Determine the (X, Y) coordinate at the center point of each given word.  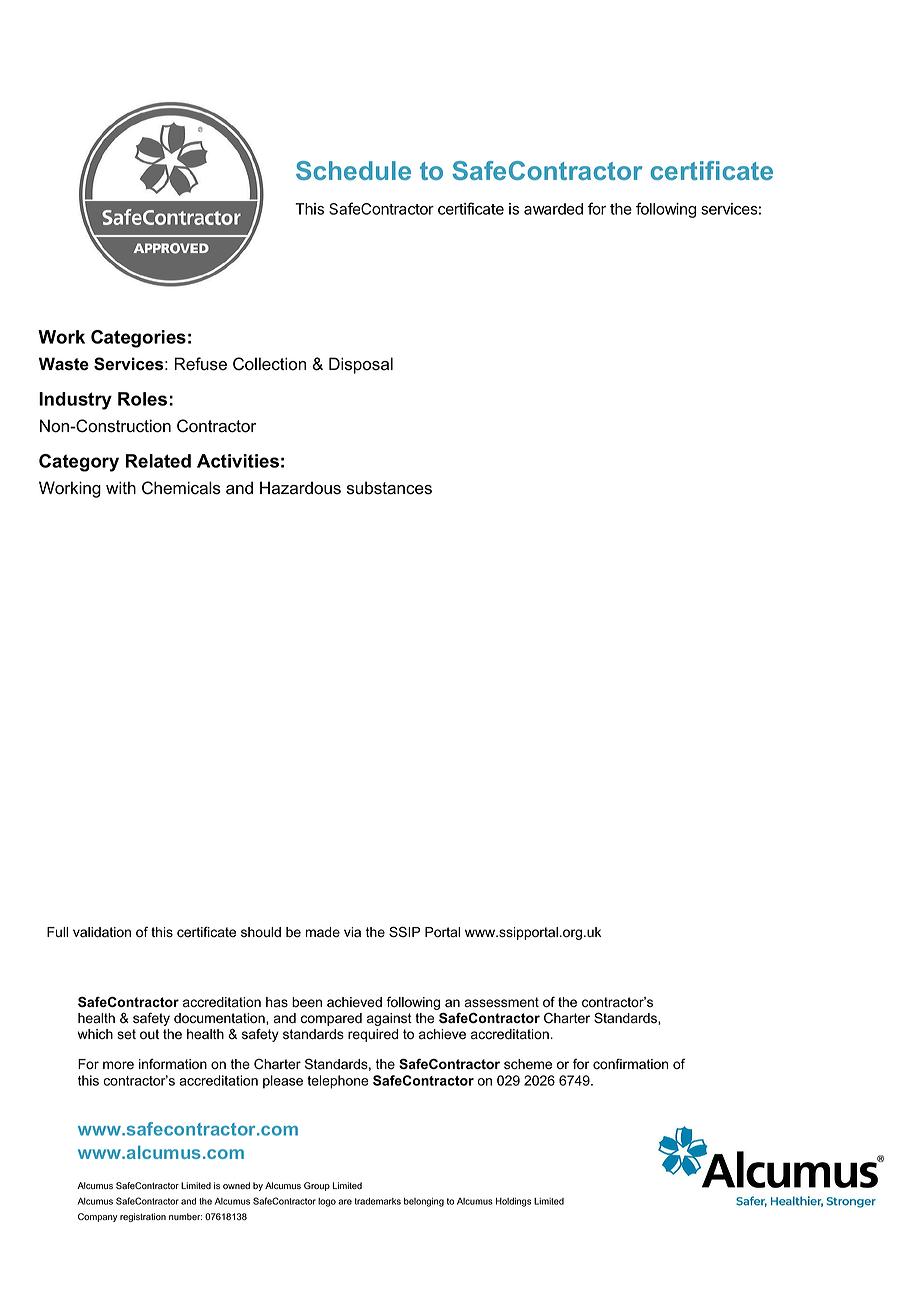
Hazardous (300, 488)
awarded (553, 209)
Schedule (353, 170)
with (121, 487)
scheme (528, 1064)
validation (102, 932)
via (352, 932)
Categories (138, 339)
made (323, 932)
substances (389, 488)
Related (158, 461)
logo (327, 1202)
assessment (501, 1002)
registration (143, 1217)
